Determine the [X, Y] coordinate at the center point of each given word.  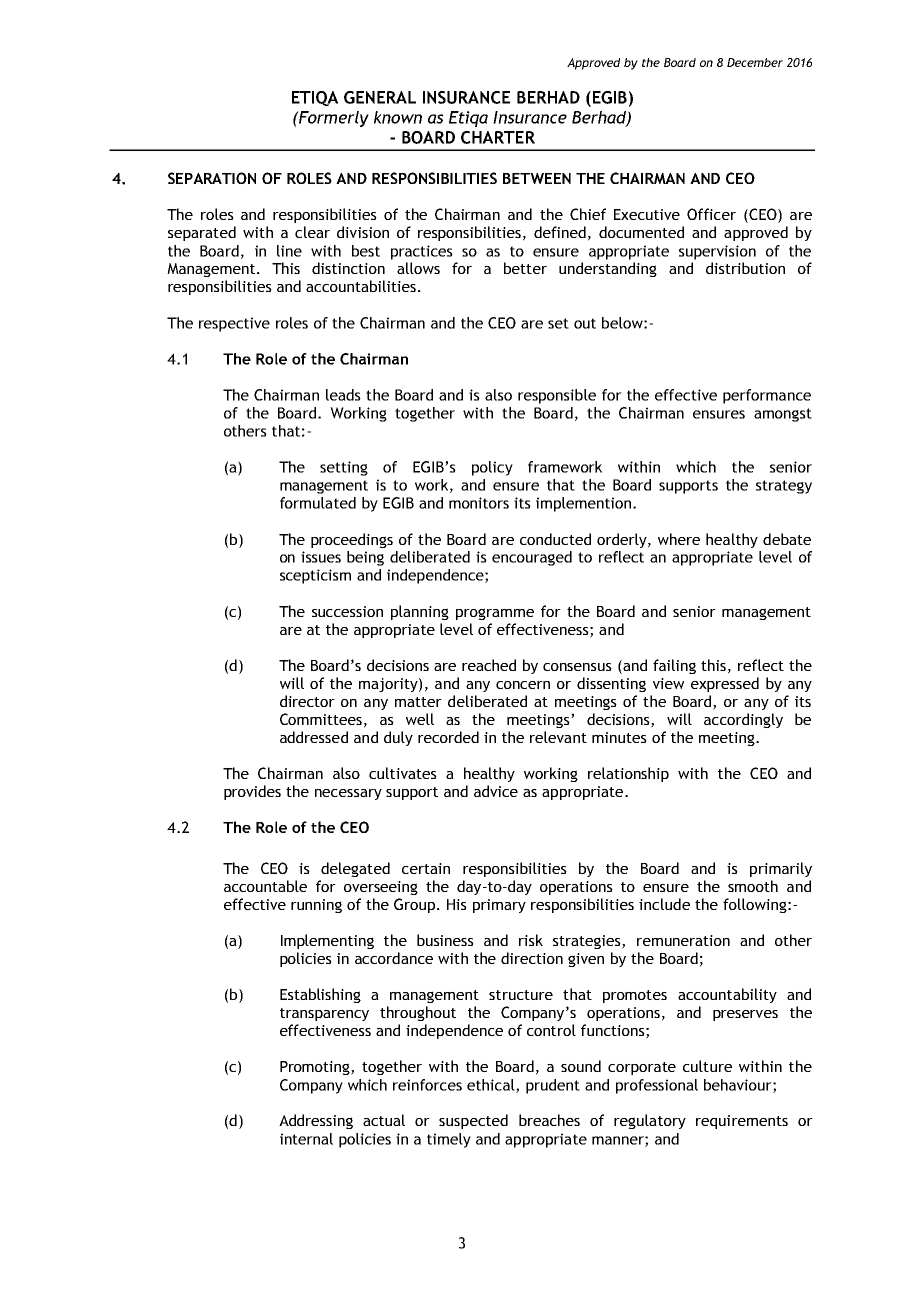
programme [495, 614]
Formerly [333, 119]
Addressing [316, 1121]
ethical [492, 1086]
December [755, 62]
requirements [742, 1122]
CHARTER [498, 137]
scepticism [315, 576]
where [679, 539]
